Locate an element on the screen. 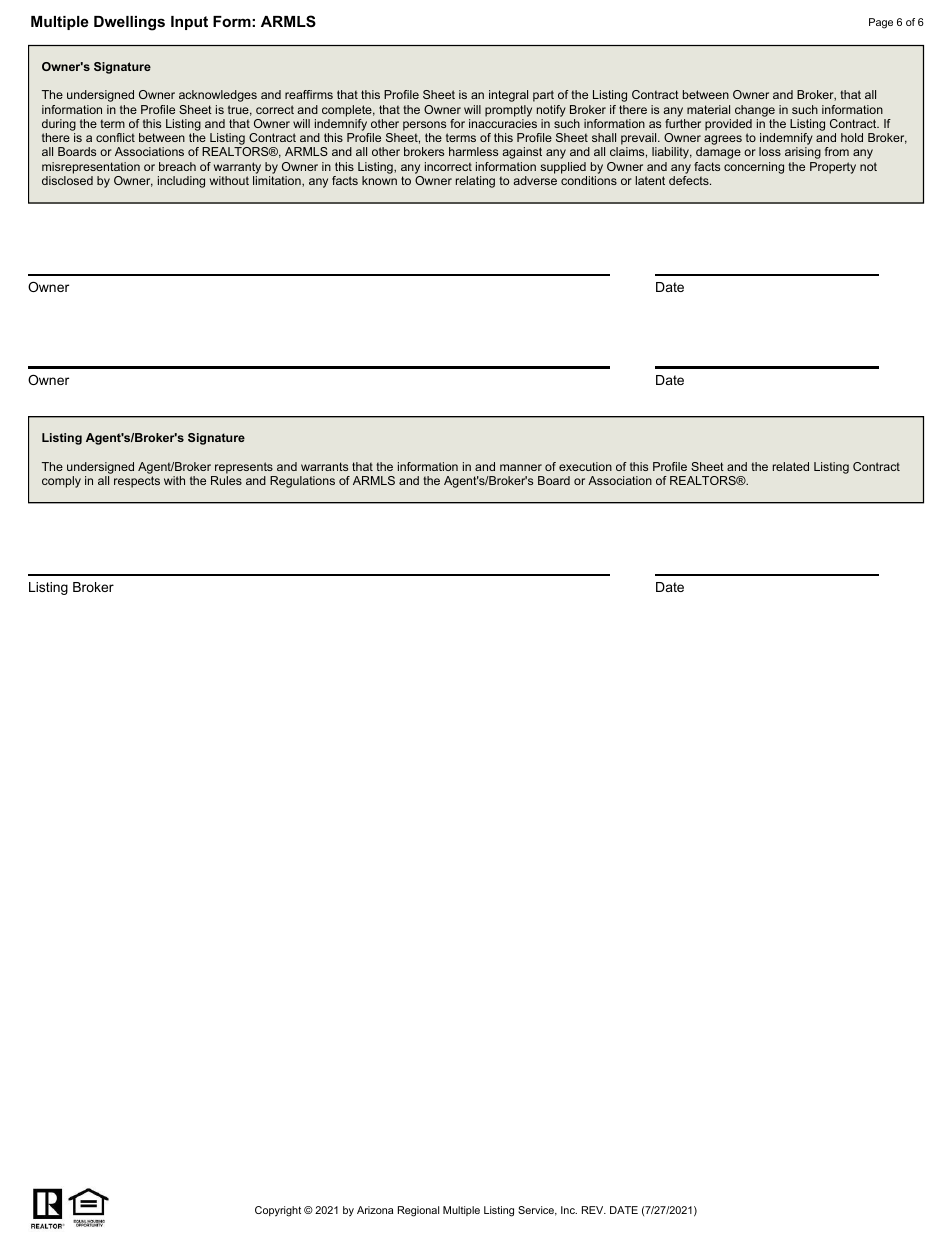 Image resolution: width=952 pixels, height=1233 pixels. Arizona is located at coordinates (375, 1210).
